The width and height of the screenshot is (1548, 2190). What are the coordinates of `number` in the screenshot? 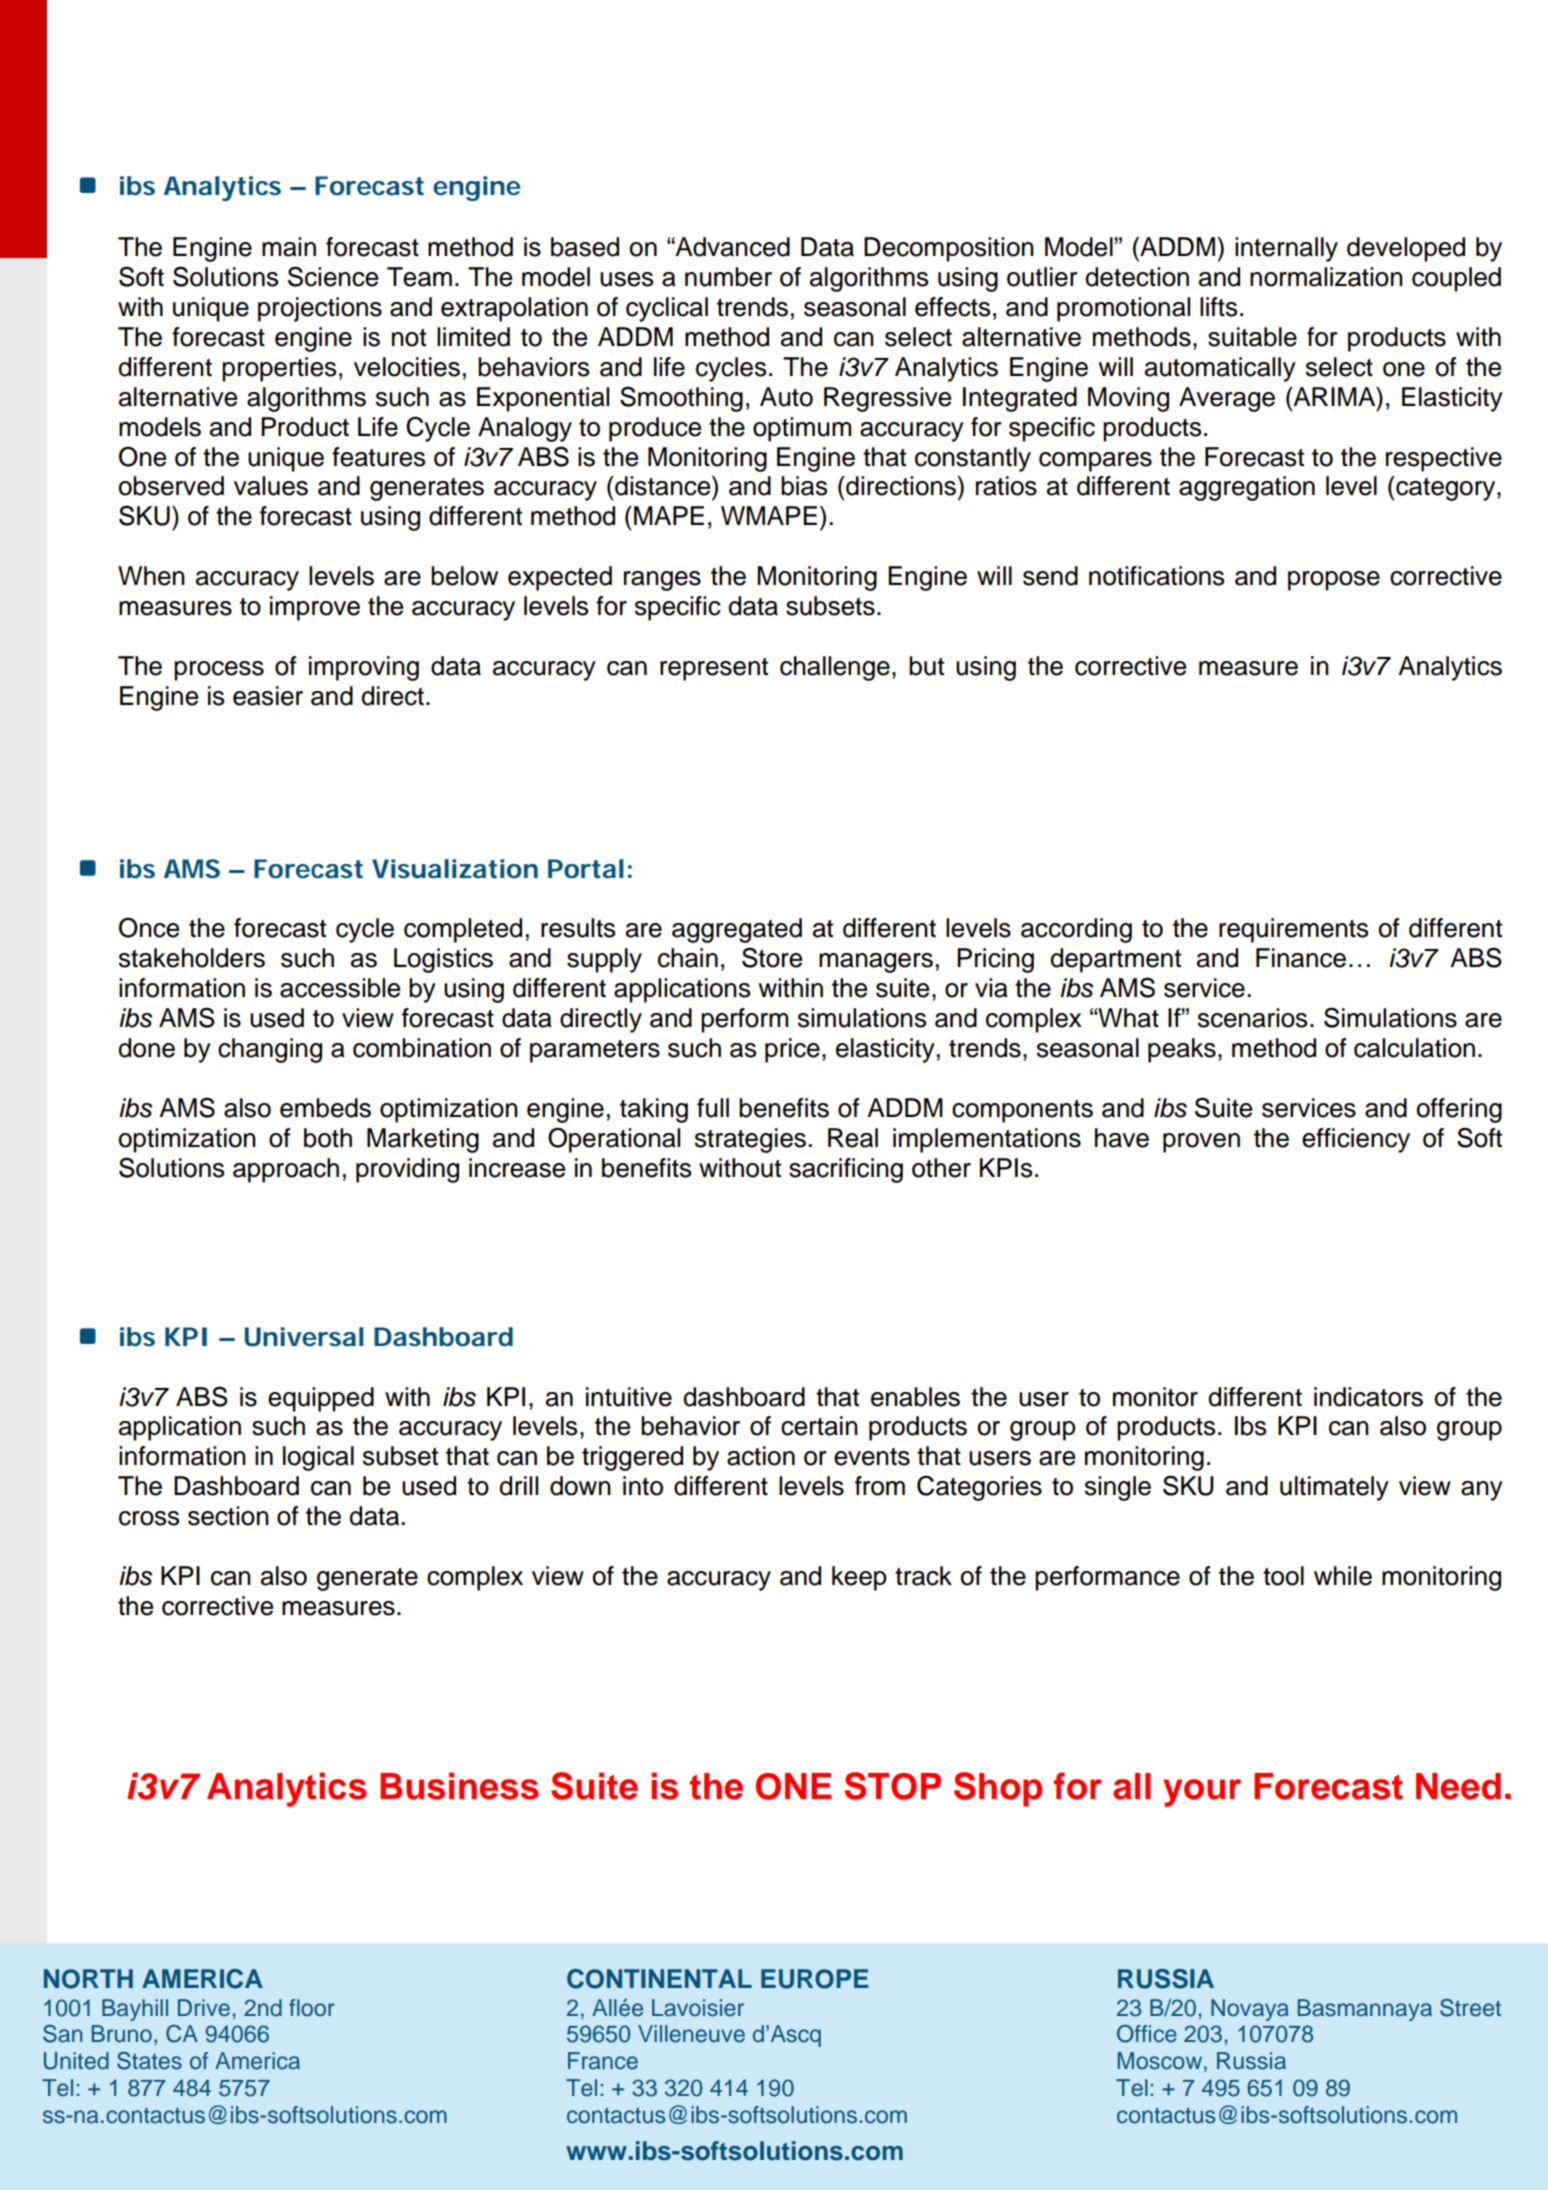 It's located at (728, 277).
